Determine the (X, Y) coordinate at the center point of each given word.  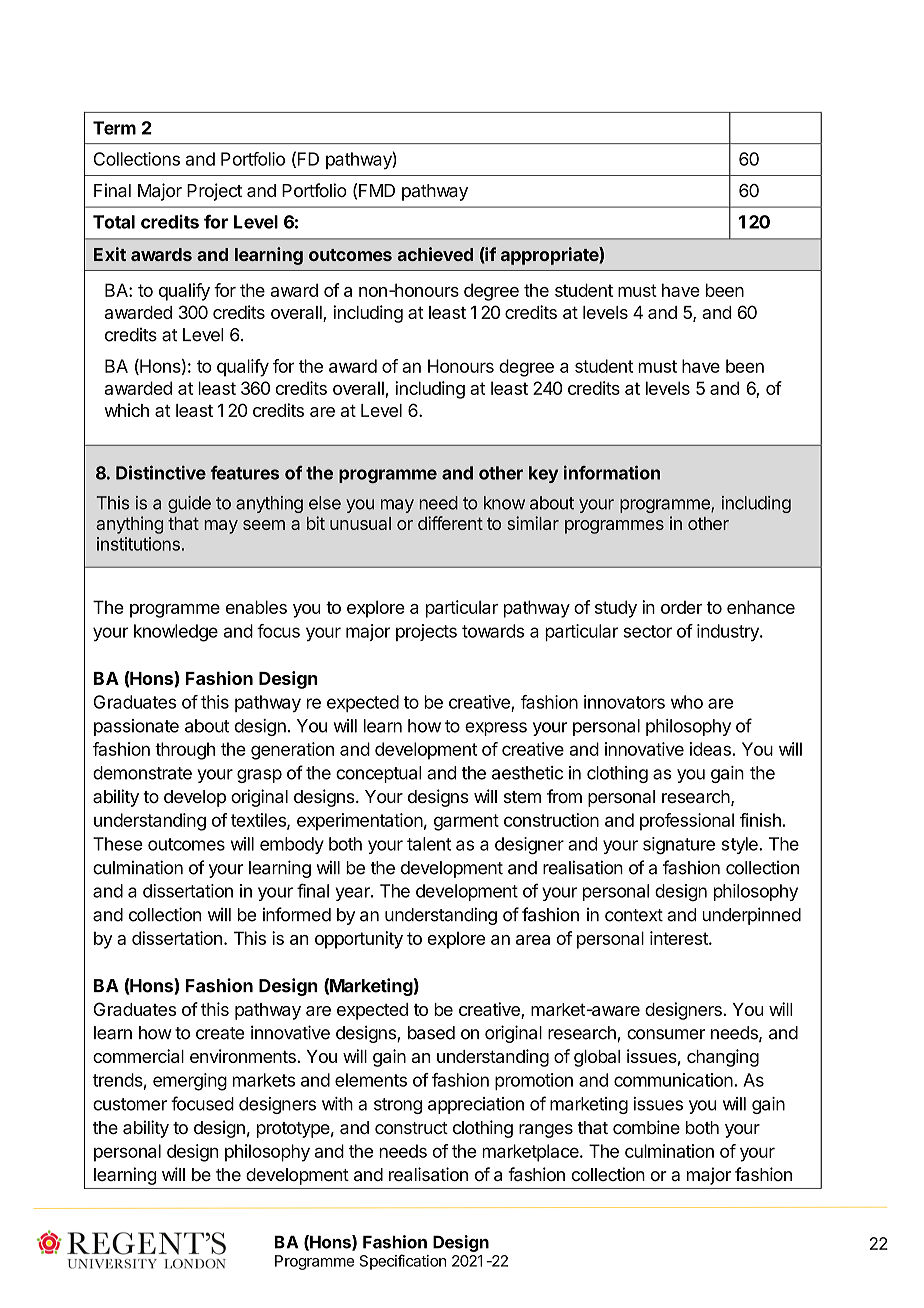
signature (679, 846)
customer (130, 1104)
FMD (377, 190)
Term (114, 128)
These (118, 844)
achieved (435, 254)
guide (189, 504)
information (612, 472)
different (450, 523)
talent (429, 844)
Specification (403, 1262)
